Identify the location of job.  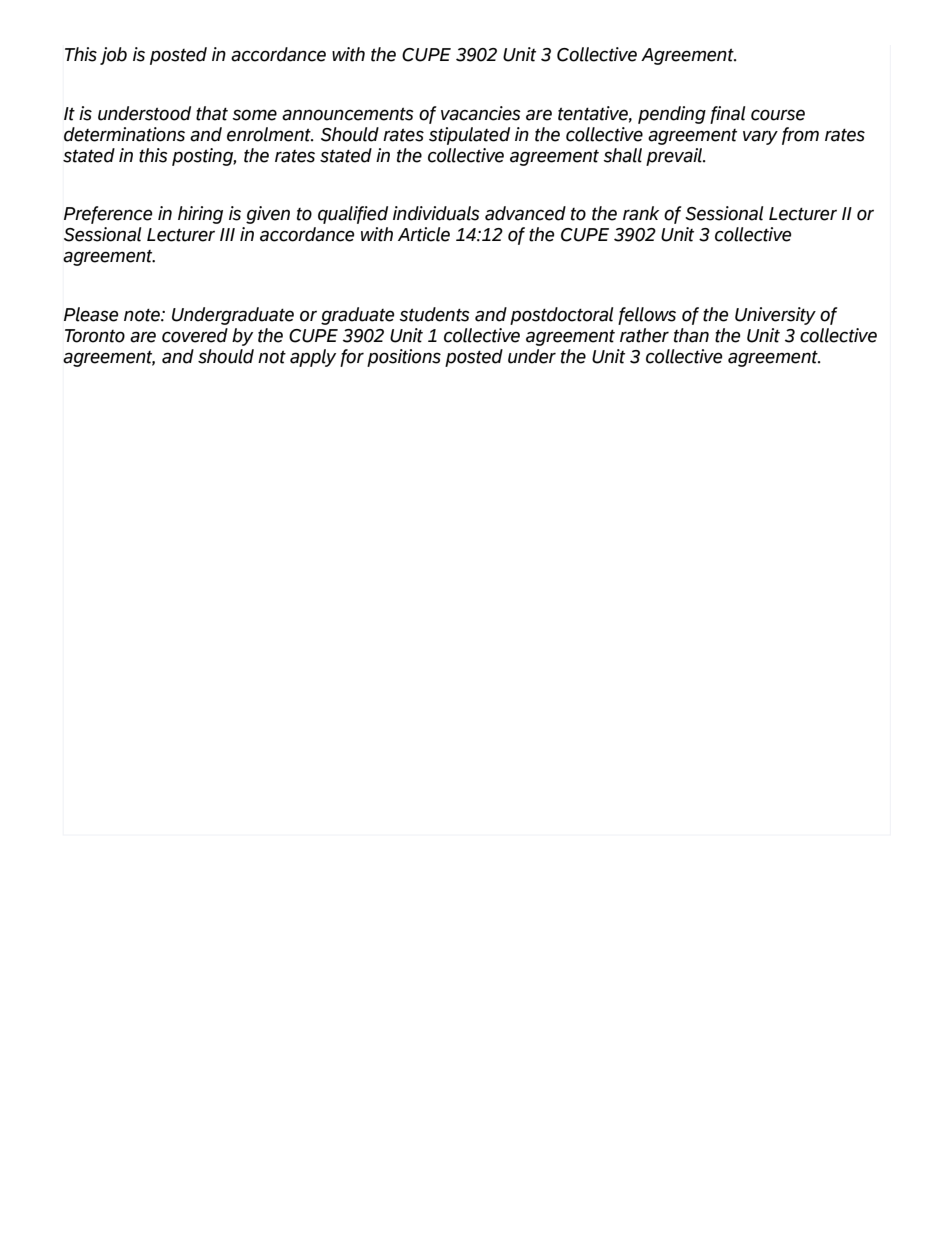
(113, 56).
